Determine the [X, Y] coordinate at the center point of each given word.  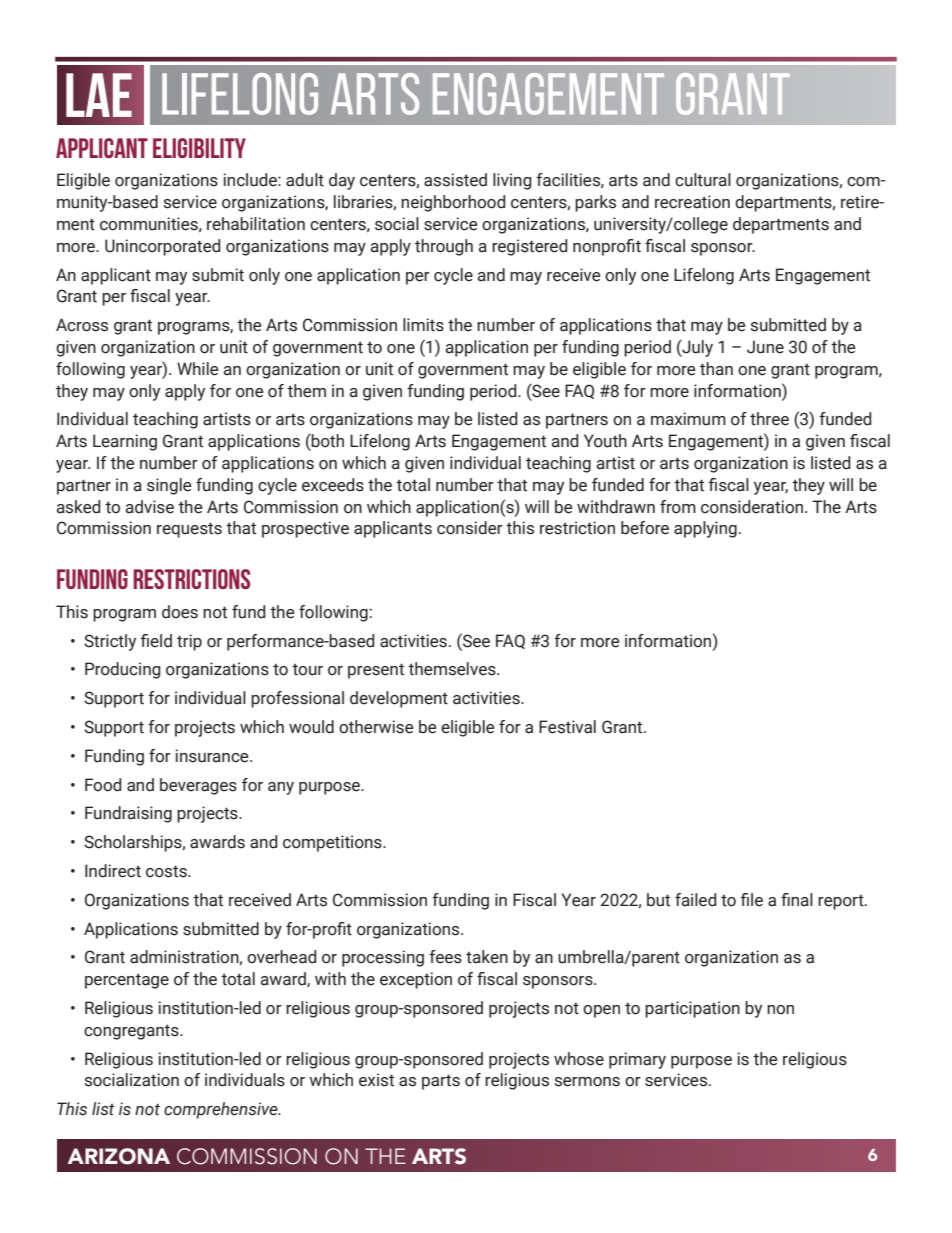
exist [376, 1080]
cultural [703, 180]
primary [637, 1060]
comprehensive [222, 1110]
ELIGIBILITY [199, 148]
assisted [455, 180]
